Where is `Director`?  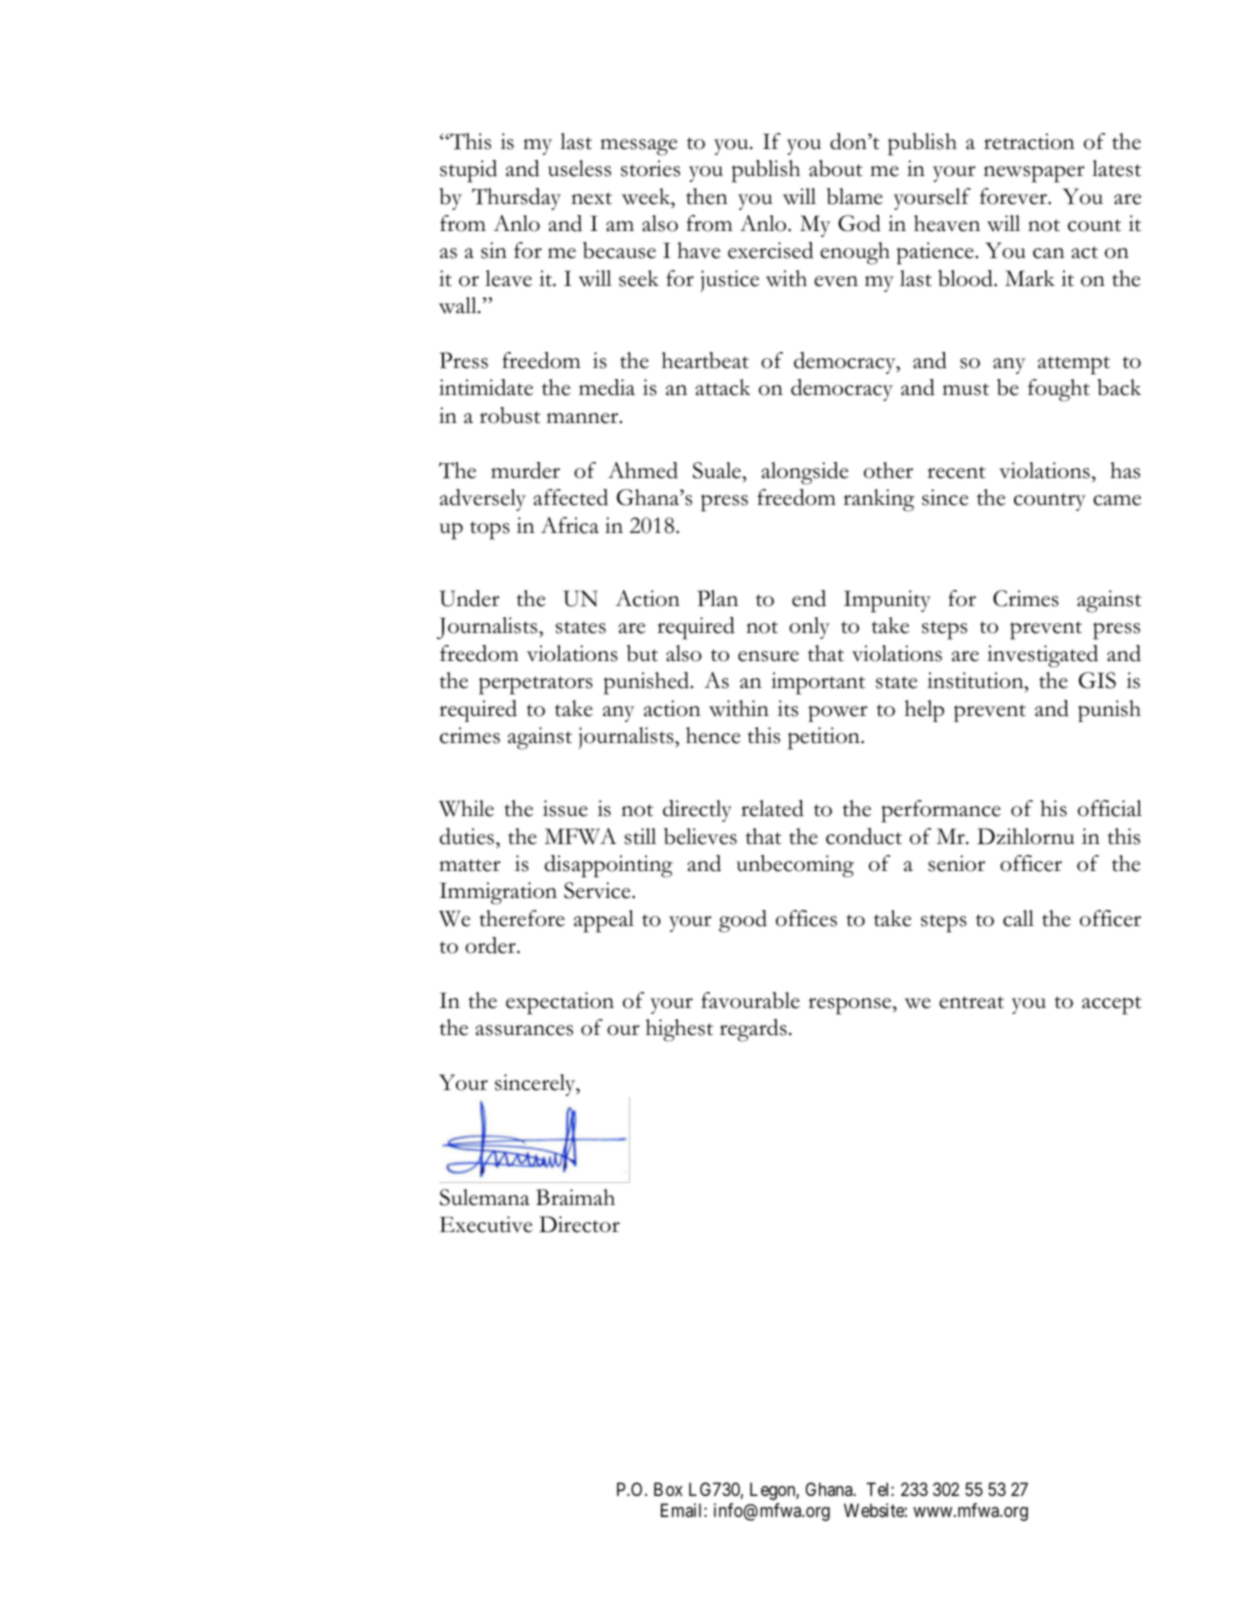
Director is located at coordinates (579, 1224).
